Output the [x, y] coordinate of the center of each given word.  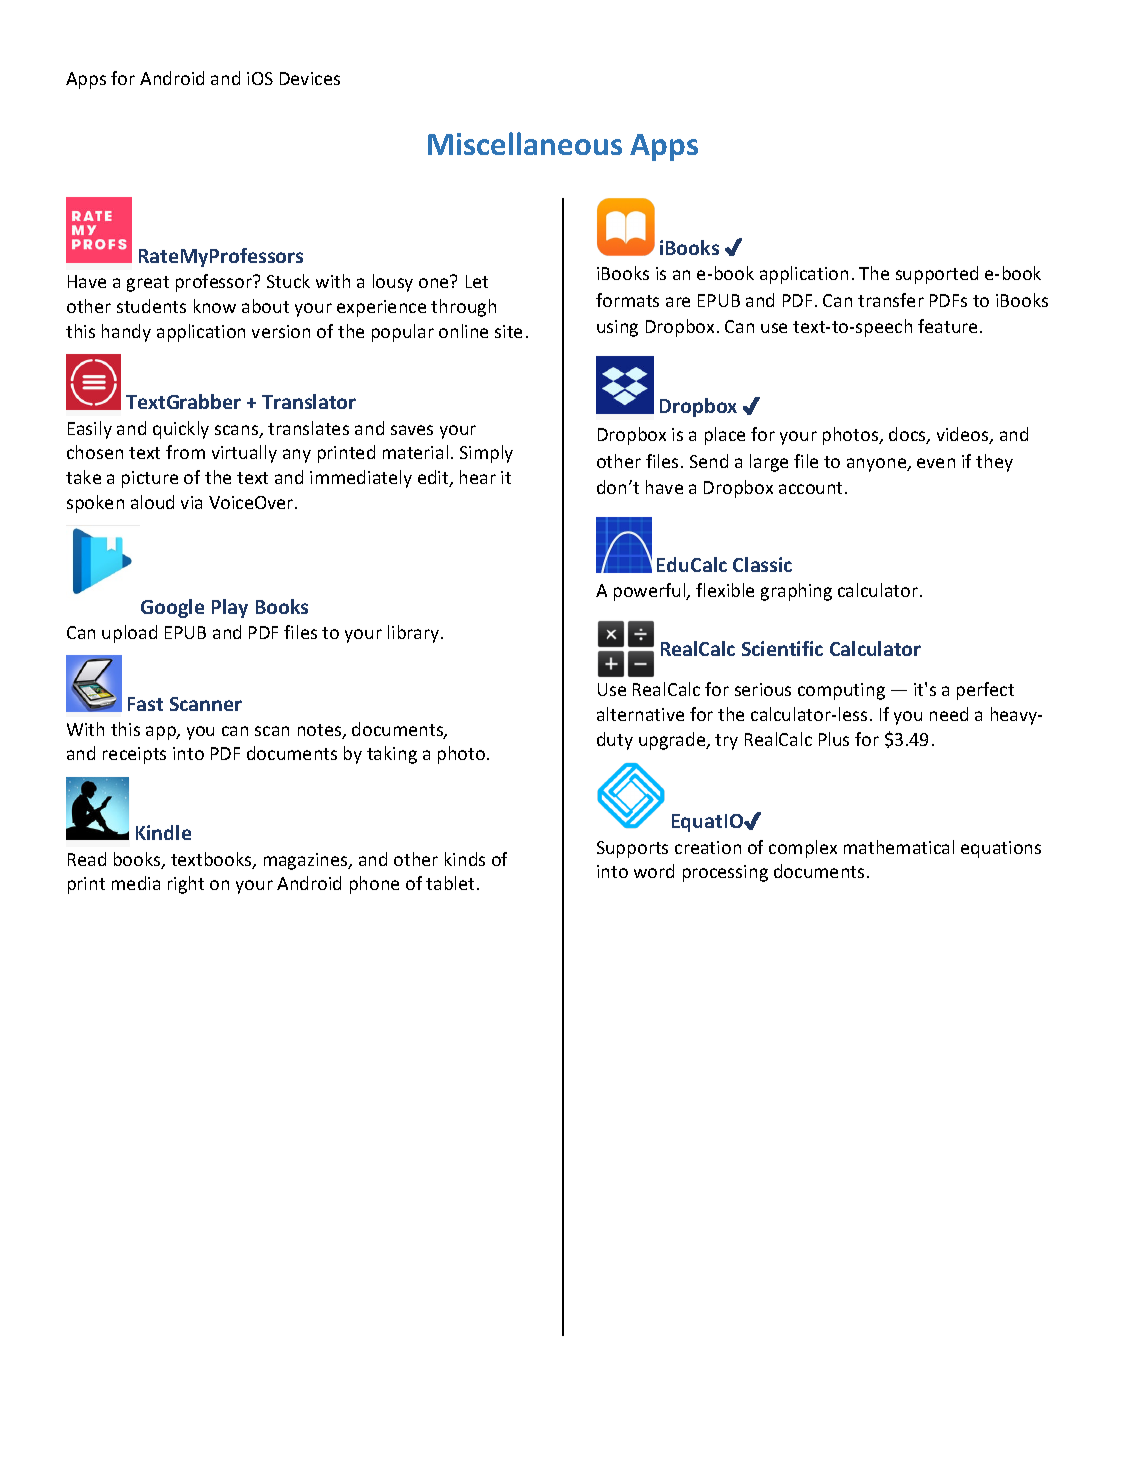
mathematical [899, 847]
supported [937, 275]
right [186, 885]
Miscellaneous [525, 143]
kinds [465, 859]
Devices [310, 78]
